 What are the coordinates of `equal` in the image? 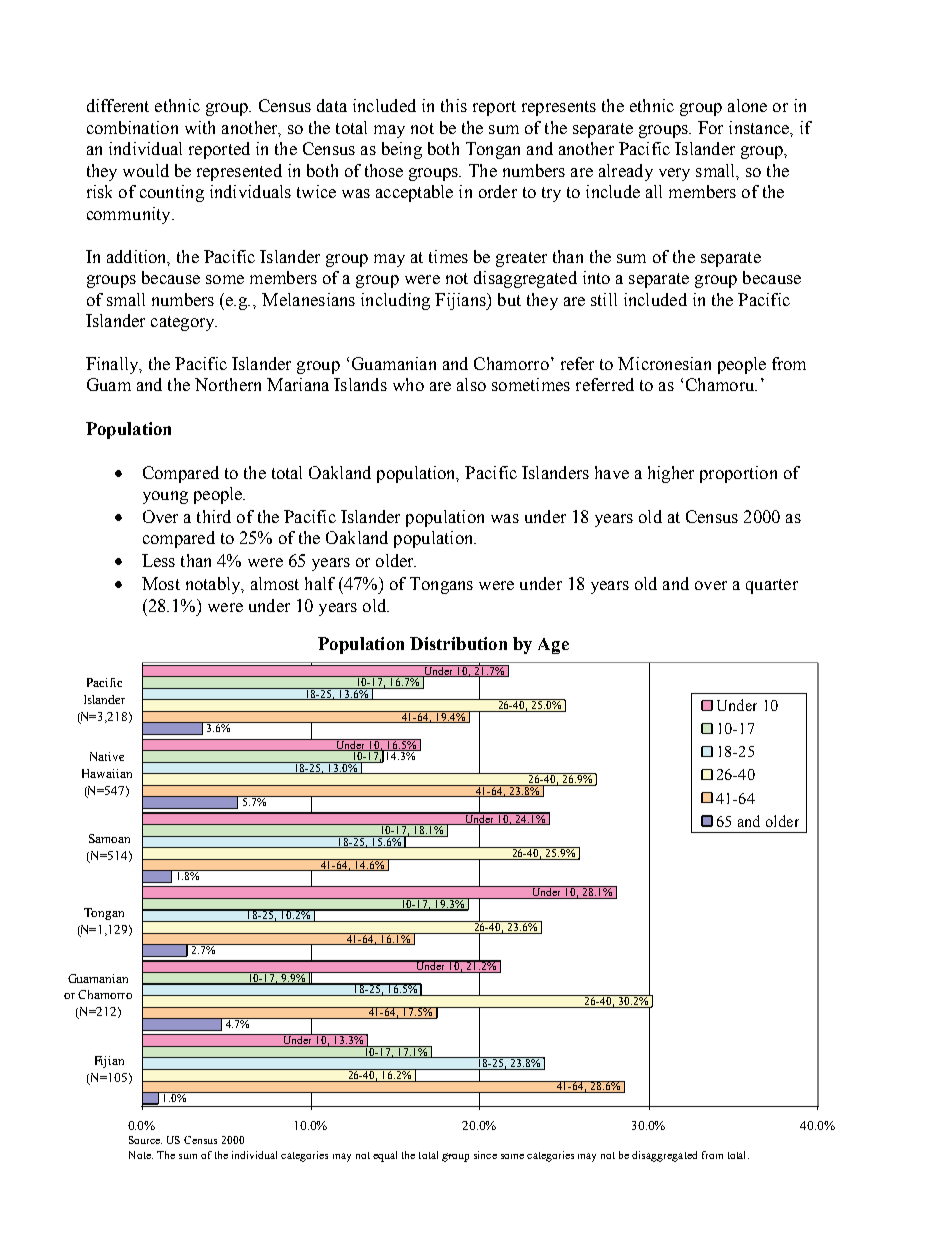 It's located at (385, 1156).
